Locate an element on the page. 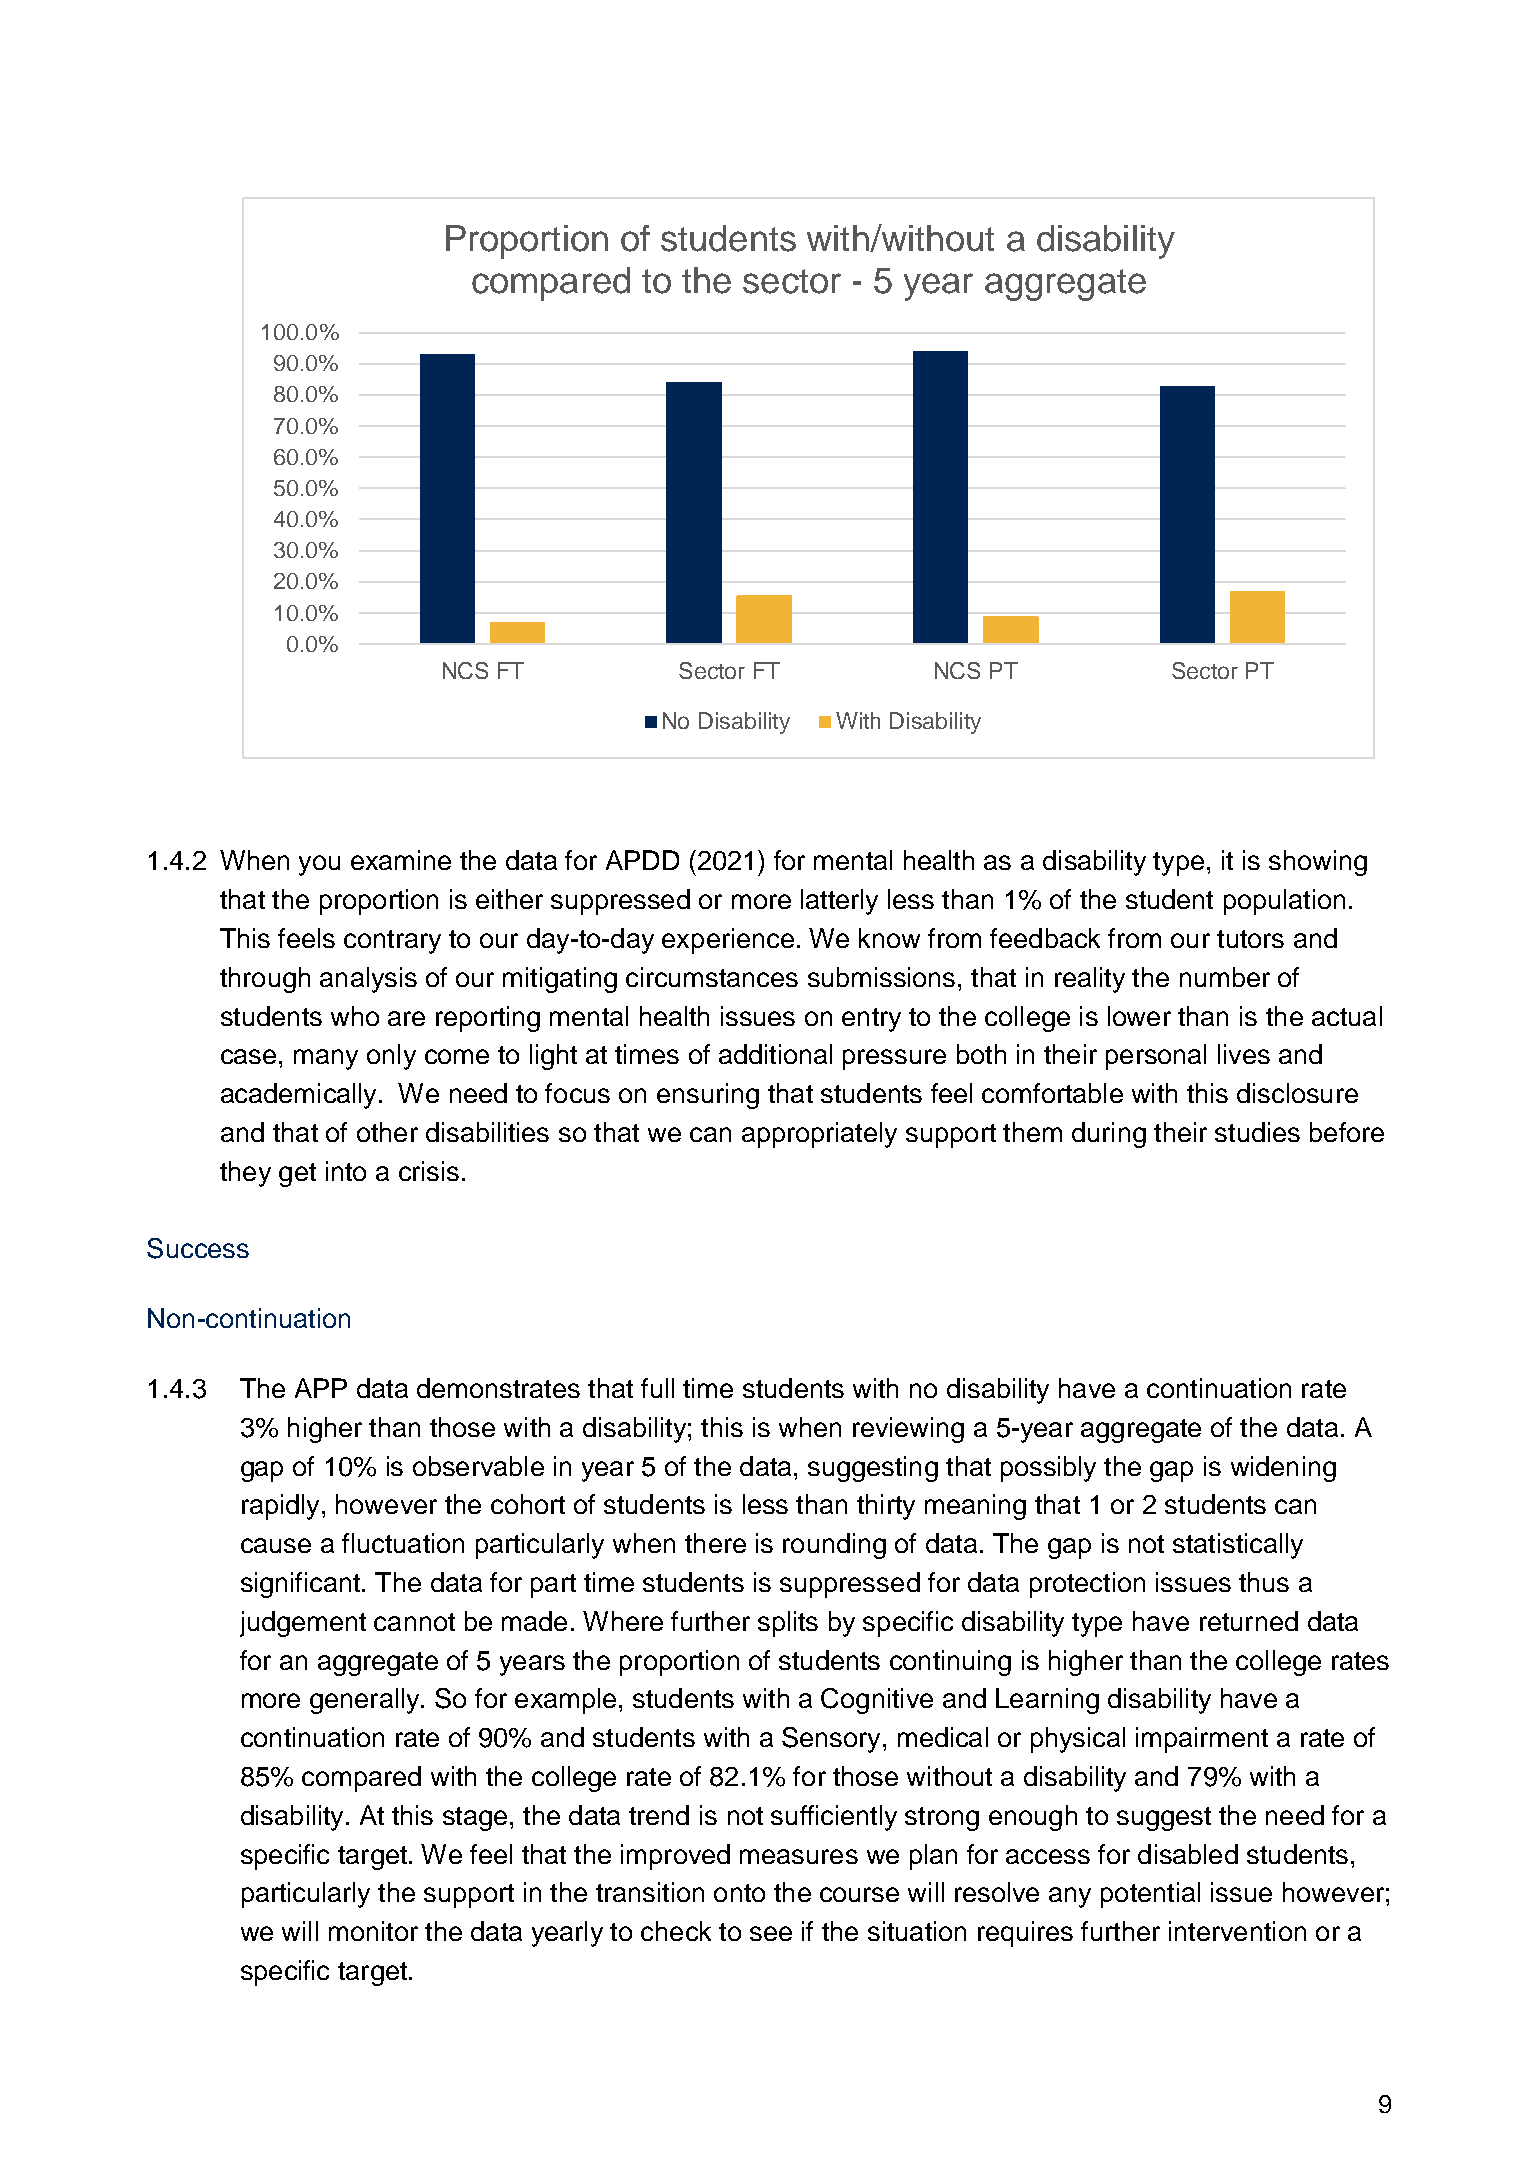 The height and width of the page is (2177, 1539). studies is located at coordinates (1257, 1132).
